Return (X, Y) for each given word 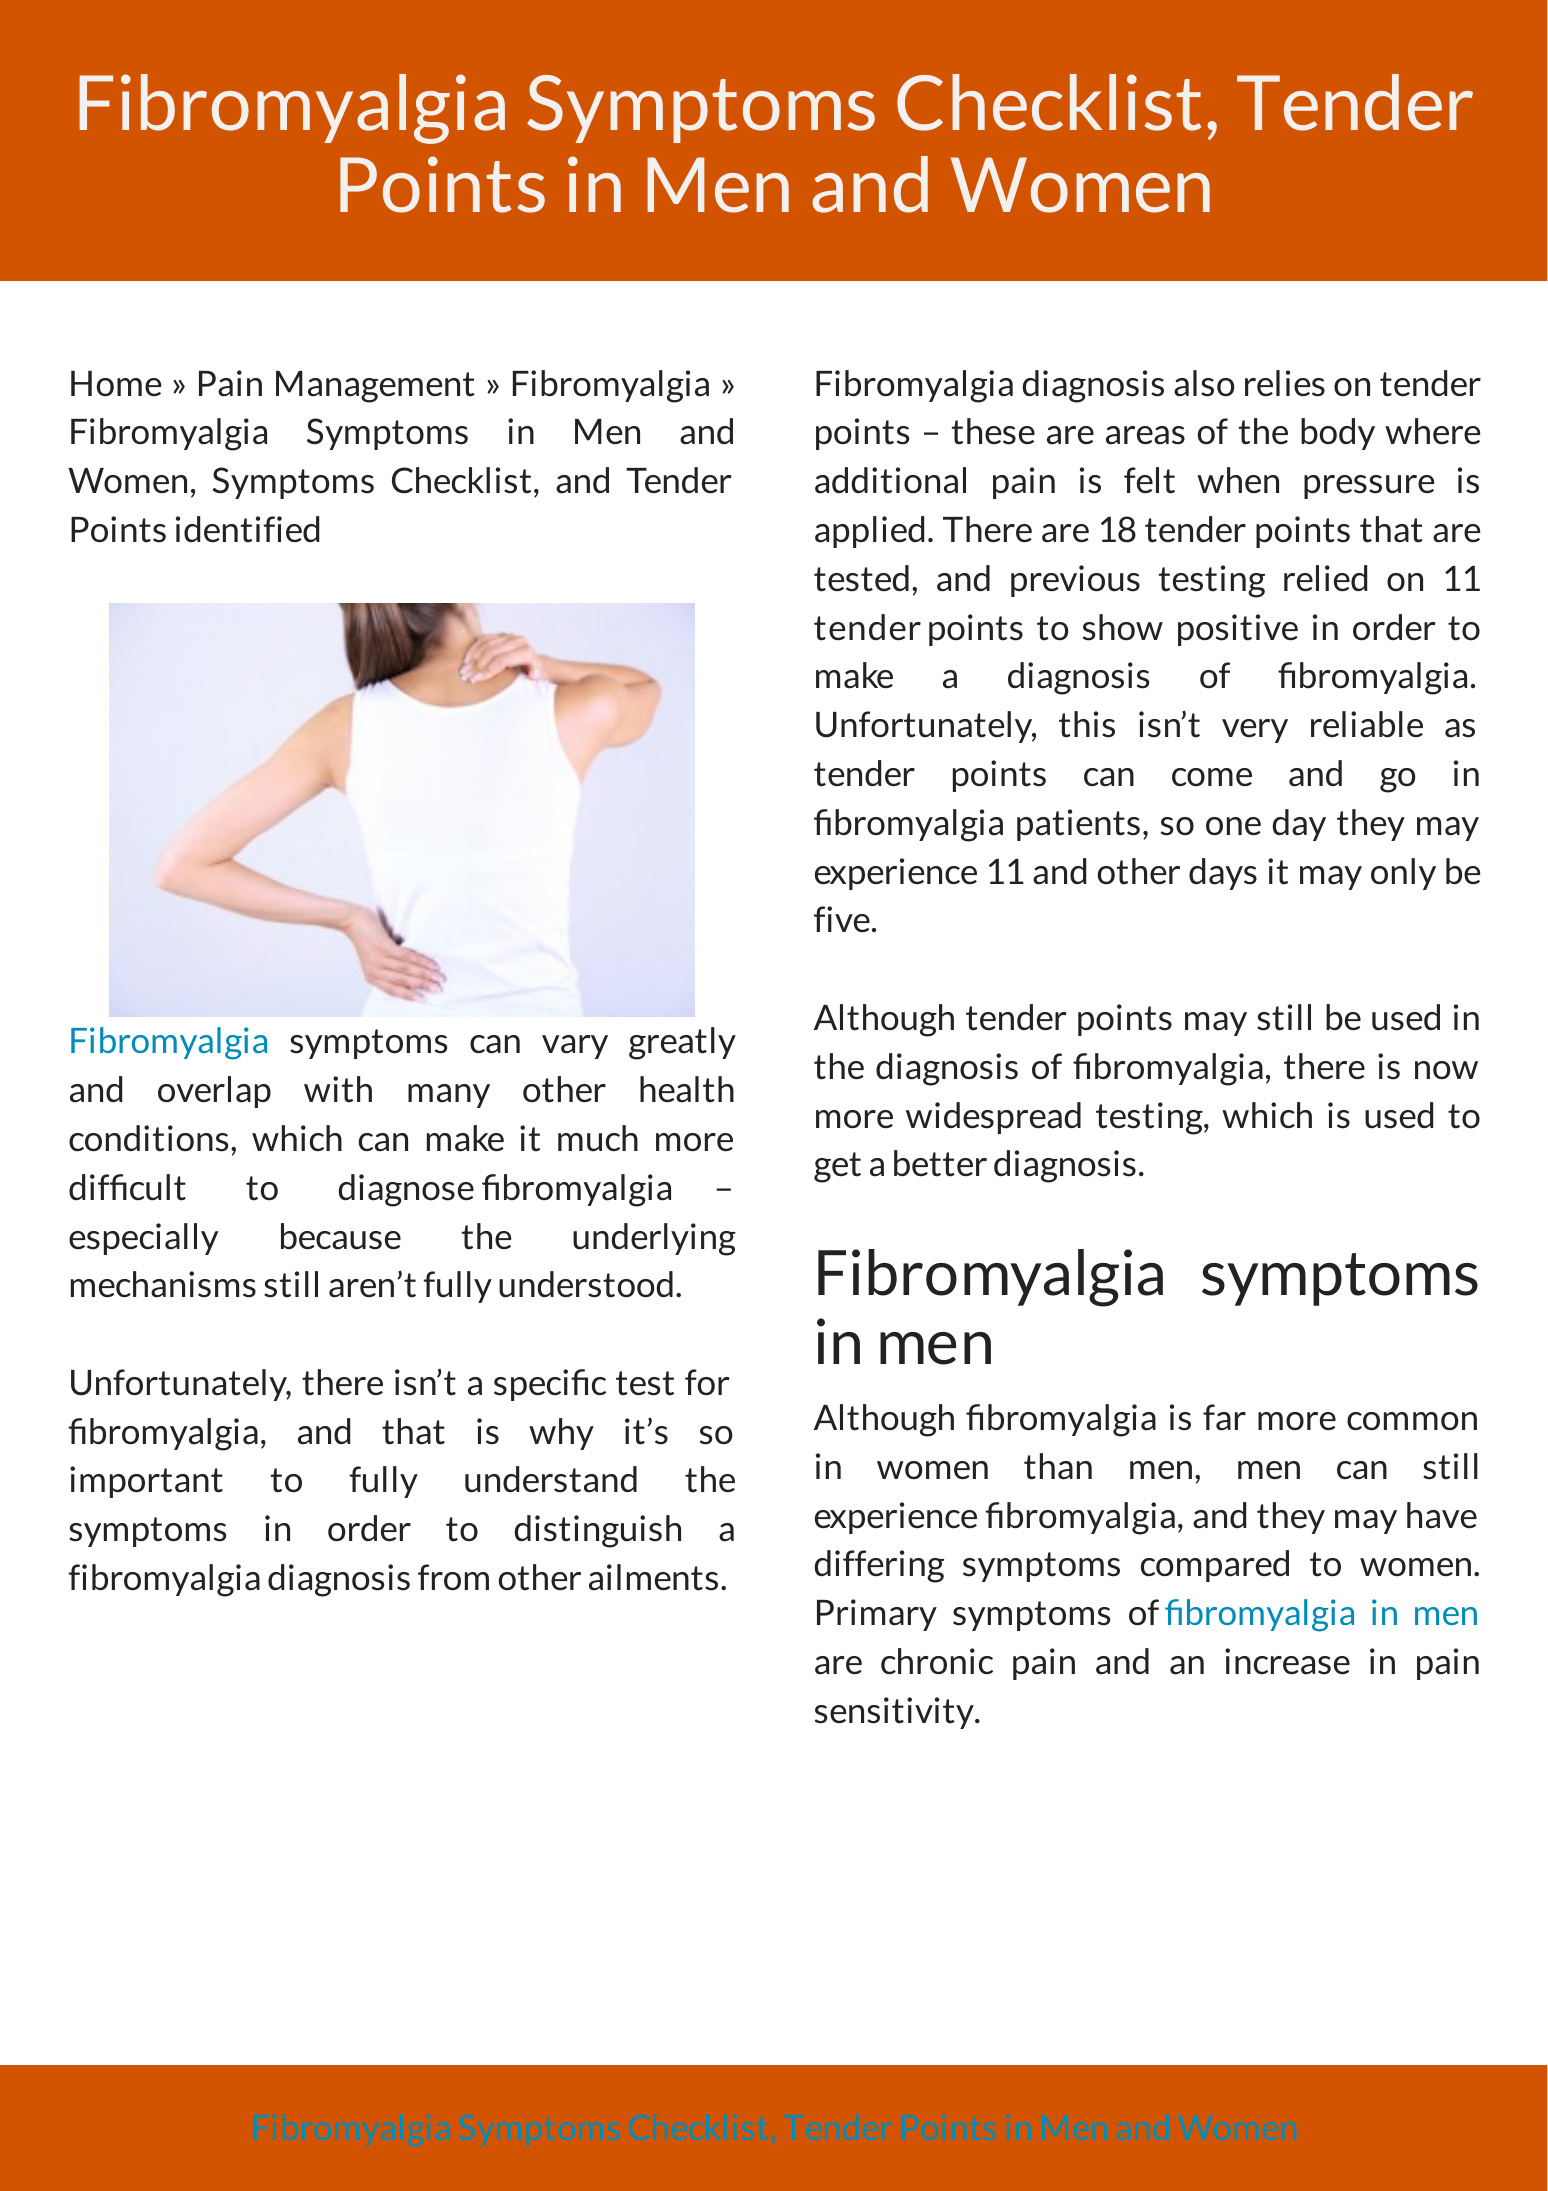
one (1233, 826)
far (1224, 1417)
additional (890, 480)
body (1338, 434)
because (341, 1236)
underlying (654, 1239)
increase (1287, 1661)
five (842, 919)
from (453, 1577)
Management (375, 387)
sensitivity (895, 1713)
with (338, 1089)
